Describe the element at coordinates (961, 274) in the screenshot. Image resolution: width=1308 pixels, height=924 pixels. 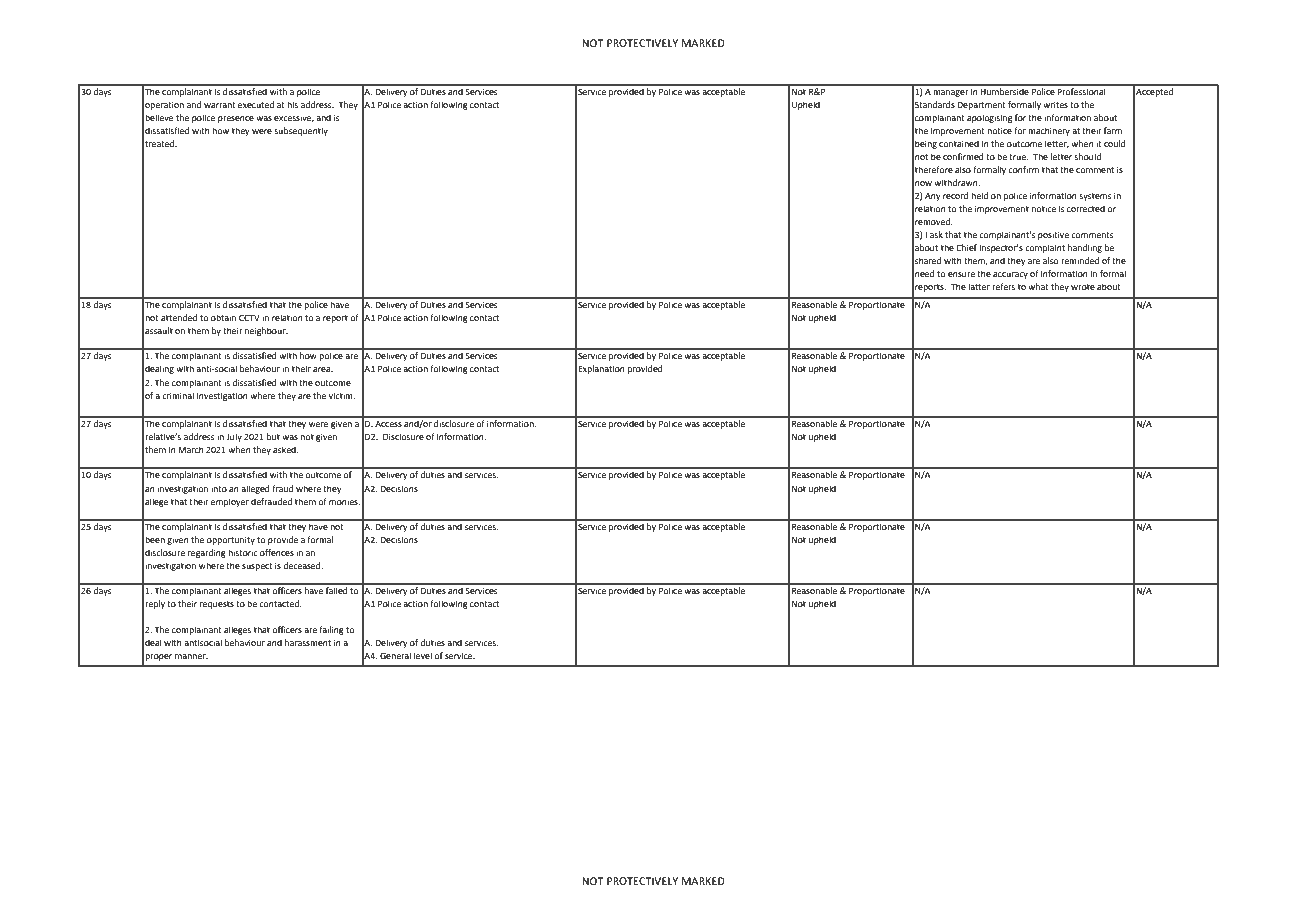
I see `ensure` at that location.
